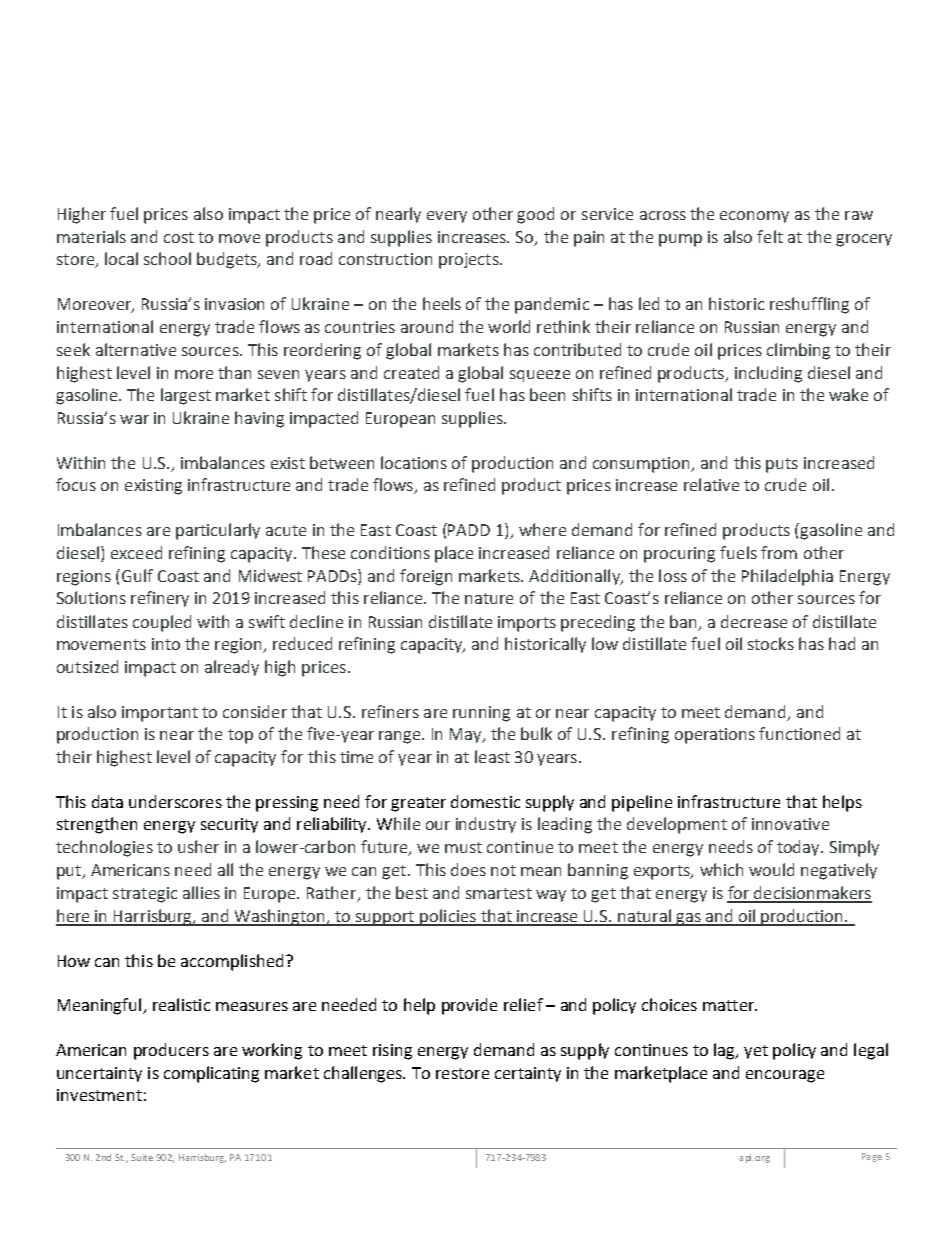  Describe the element at coordinates (160, 714) in the screenshot. I see `important` at that location.
